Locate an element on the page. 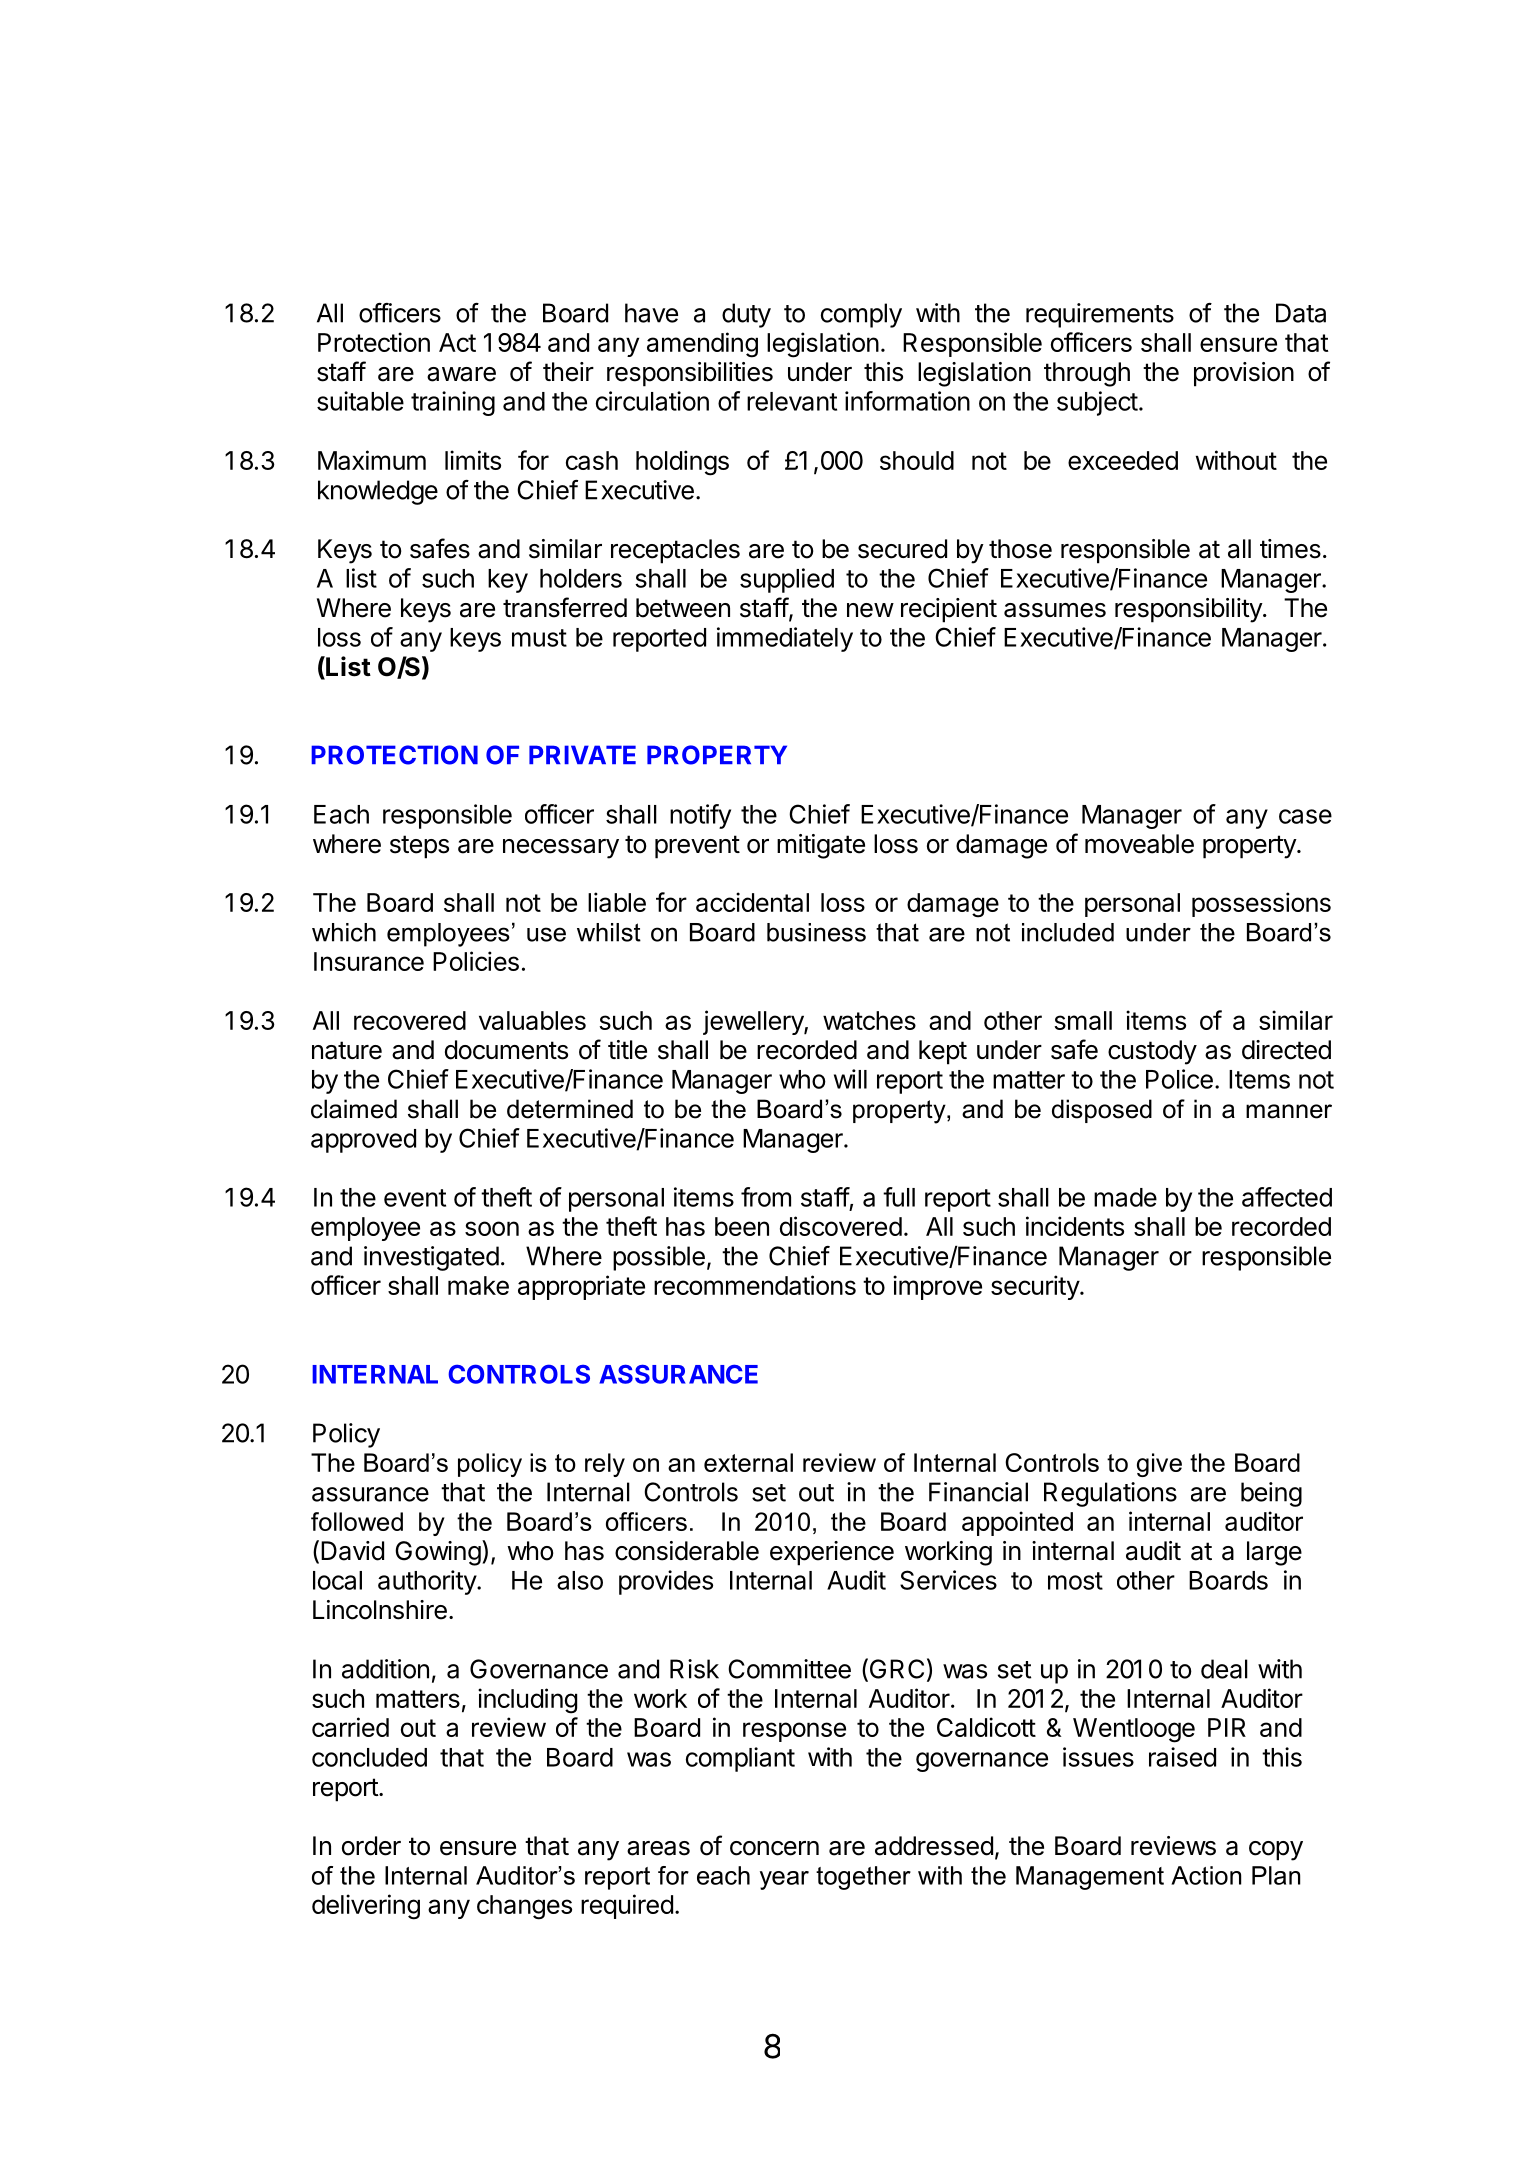 The height and width of the page is (2157, 1526). documents is located at coordinates (506, 1050).
